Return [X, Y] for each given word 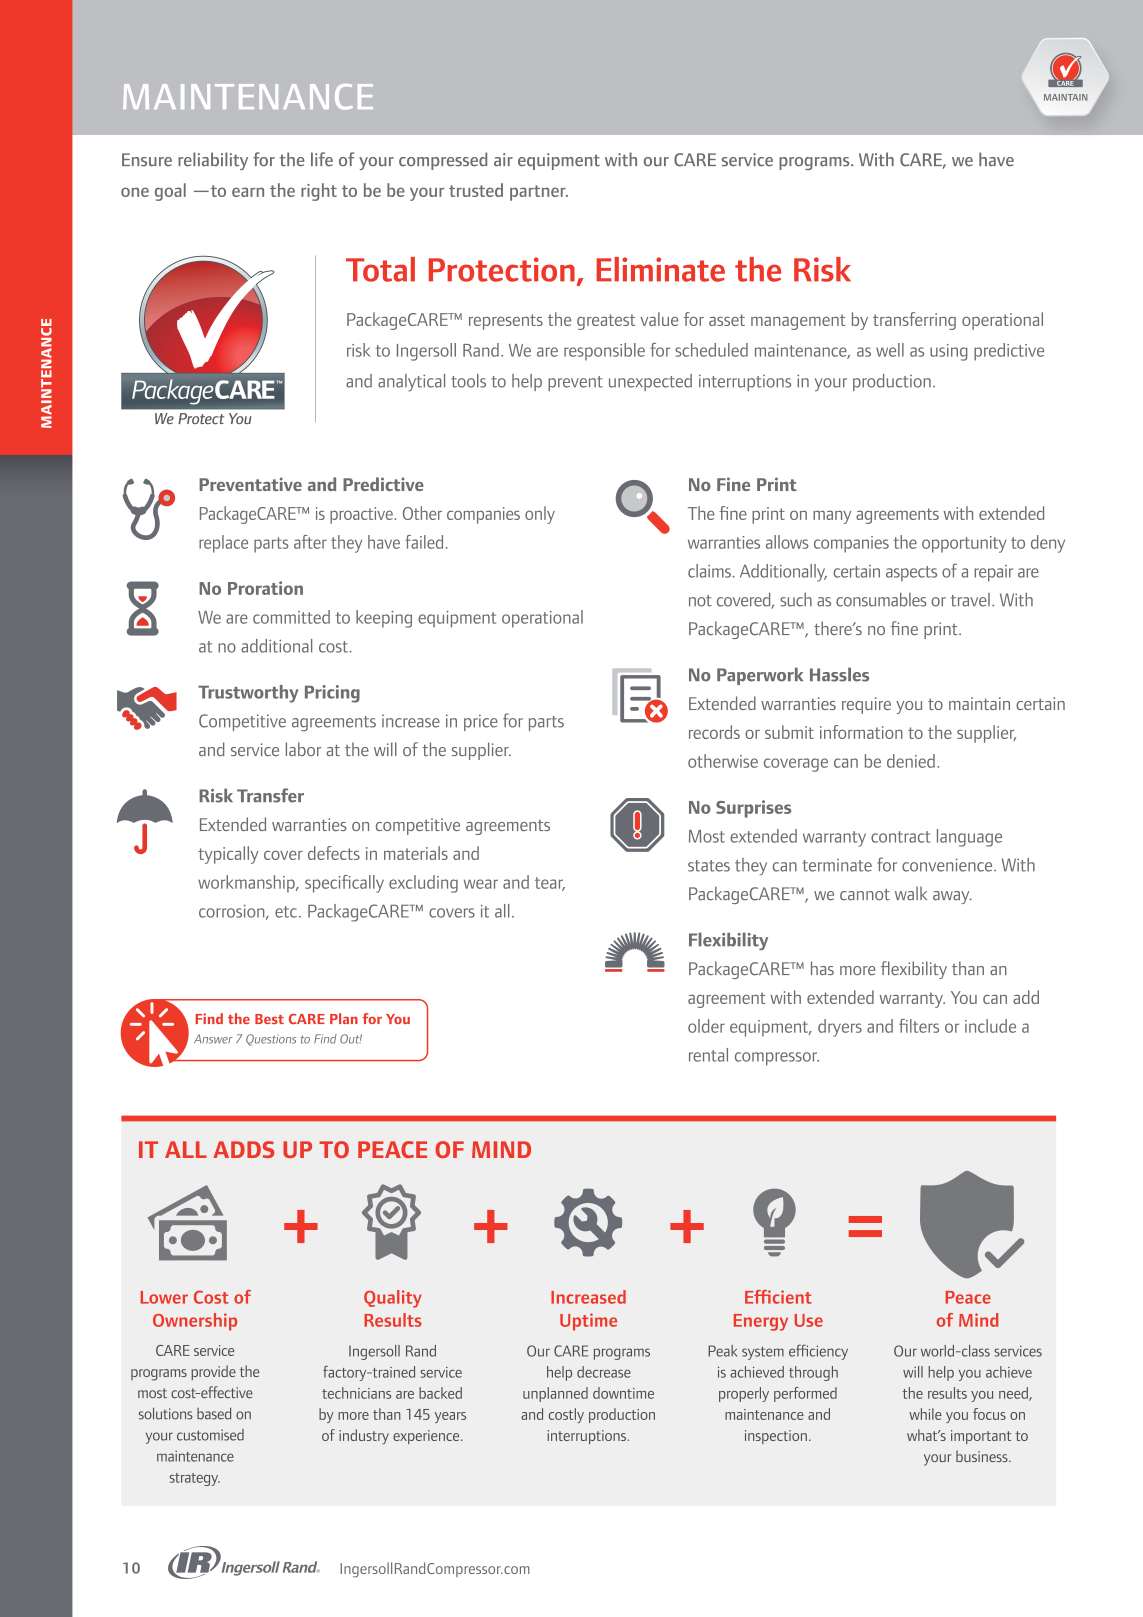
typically [228, 855]
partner [539, 193]
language [969, 838]
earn [248, 192]
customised [210, 1435]
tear [550, 884]
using [949, 352]
